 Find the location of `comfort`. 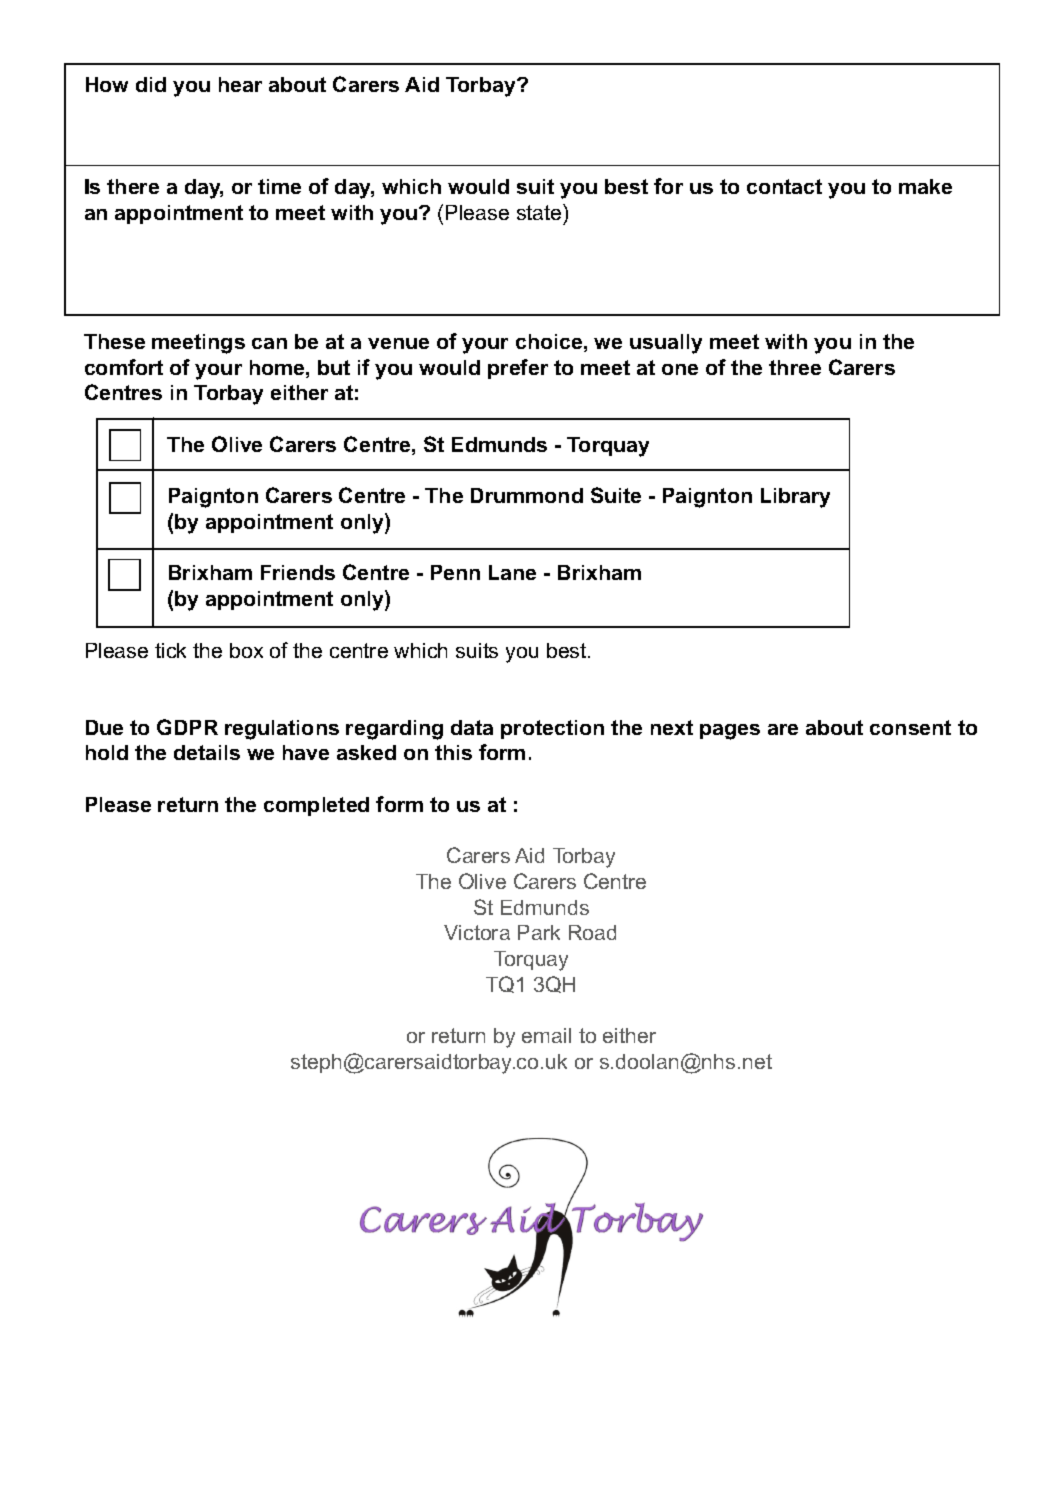

comfort is located at coordinates (124, 367).
